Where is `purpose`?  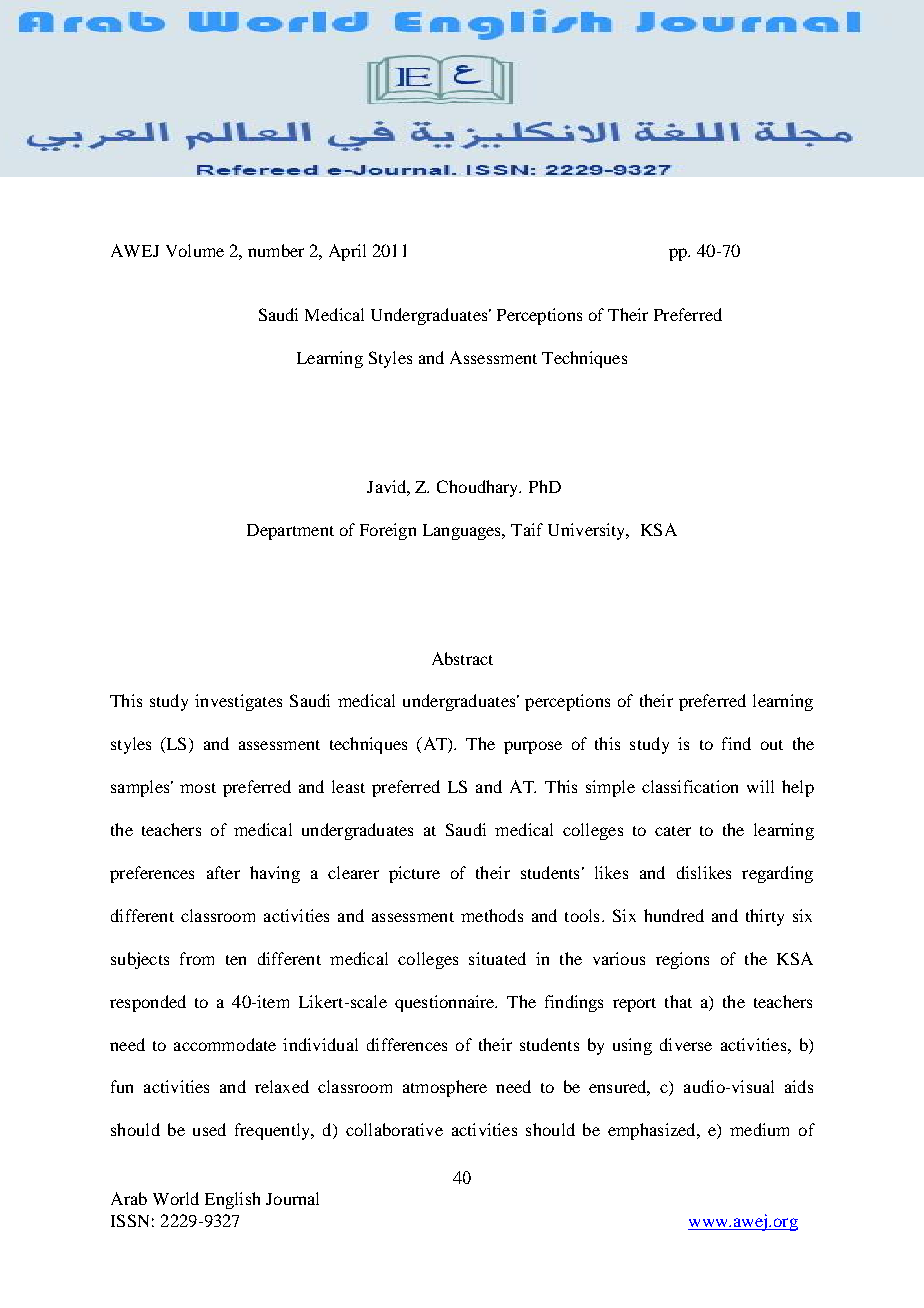 purpose is located at coordinates (533, 747).
